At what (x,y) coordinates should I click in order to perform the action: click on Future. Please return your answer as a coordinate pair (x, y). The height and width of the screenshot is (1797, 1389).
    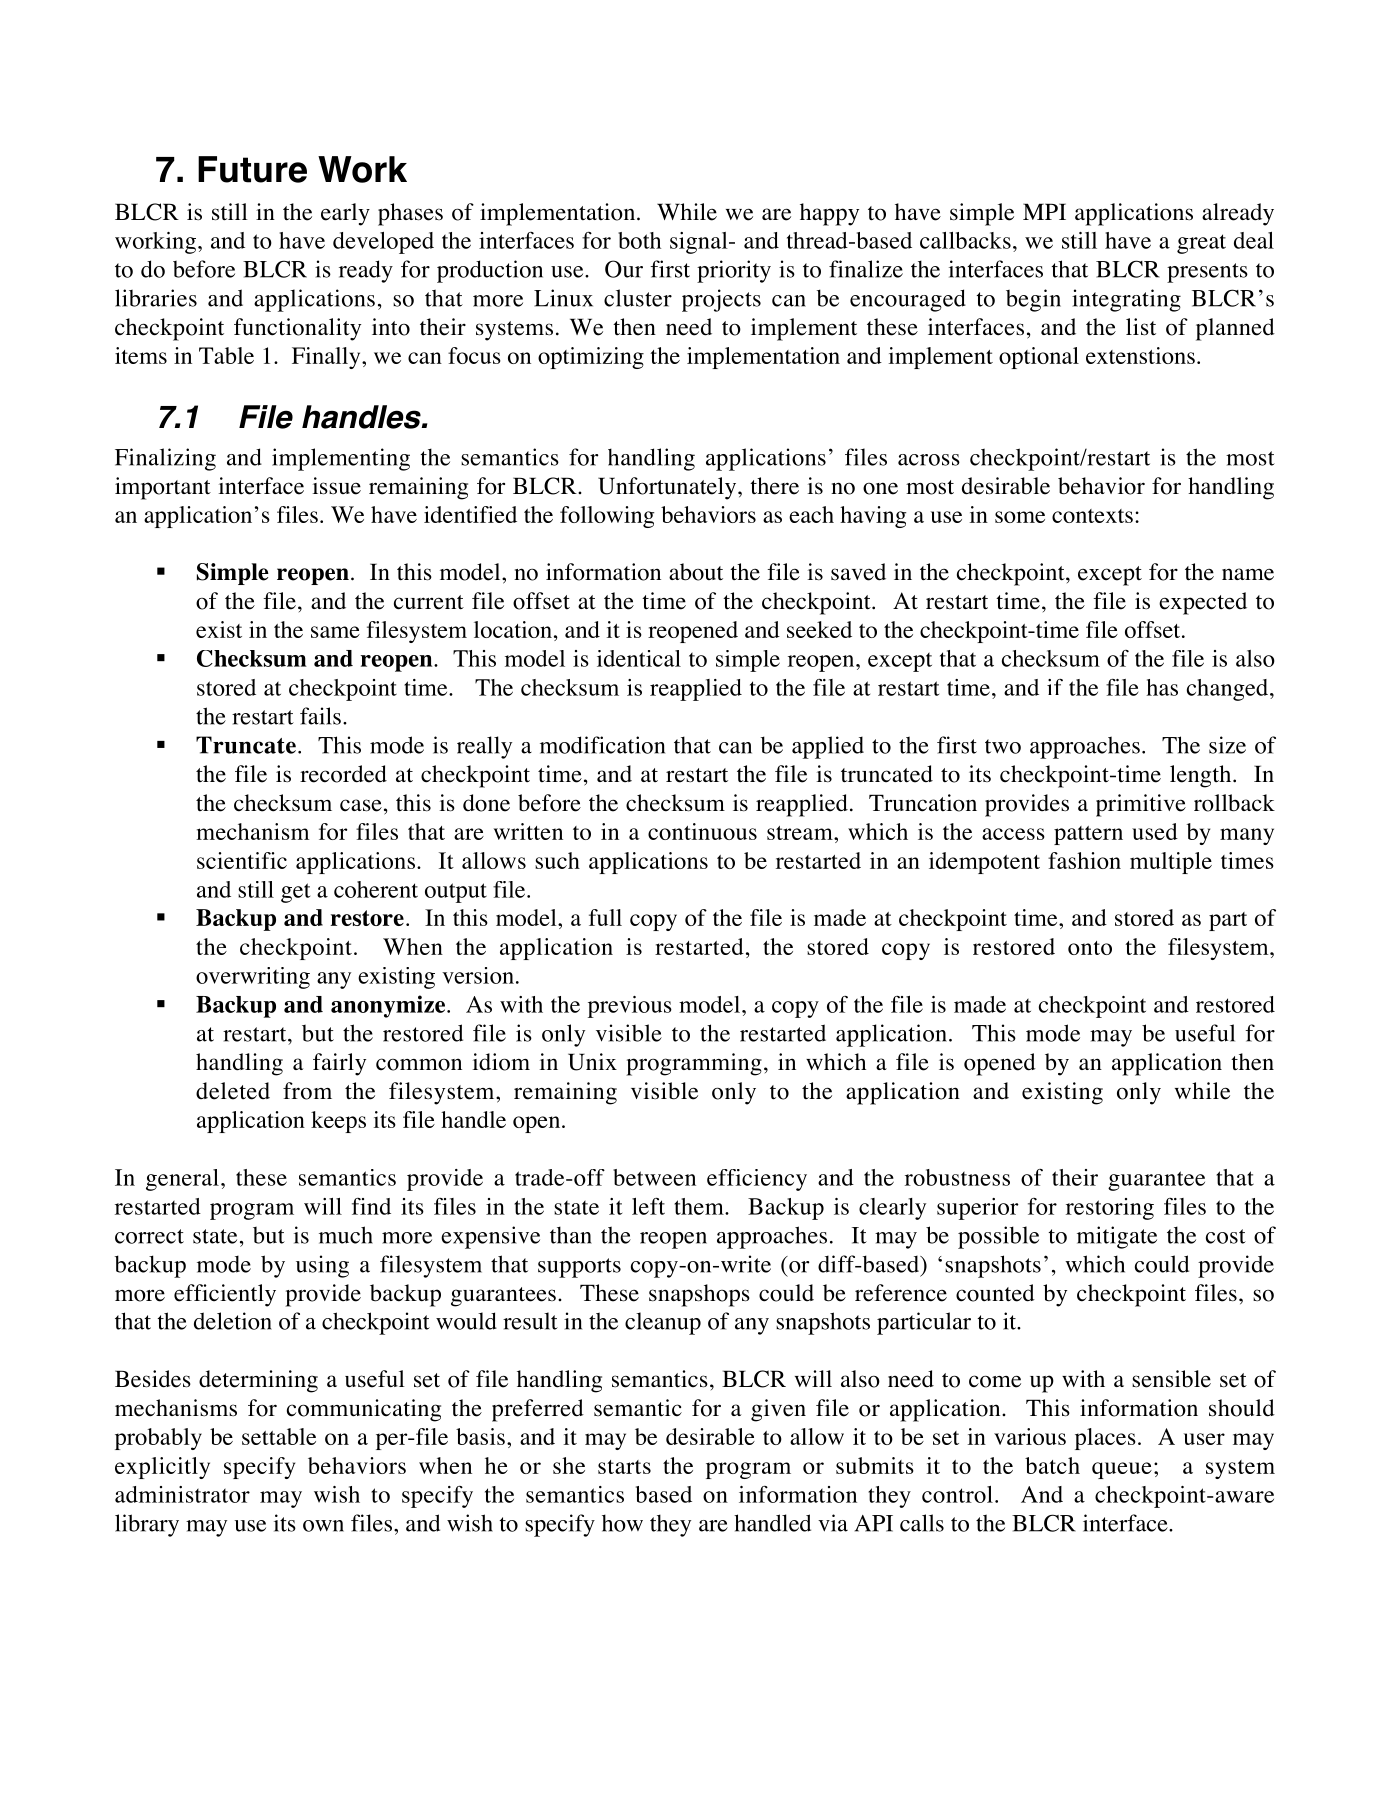
    Looking at the image, I should click on (252, 169).
